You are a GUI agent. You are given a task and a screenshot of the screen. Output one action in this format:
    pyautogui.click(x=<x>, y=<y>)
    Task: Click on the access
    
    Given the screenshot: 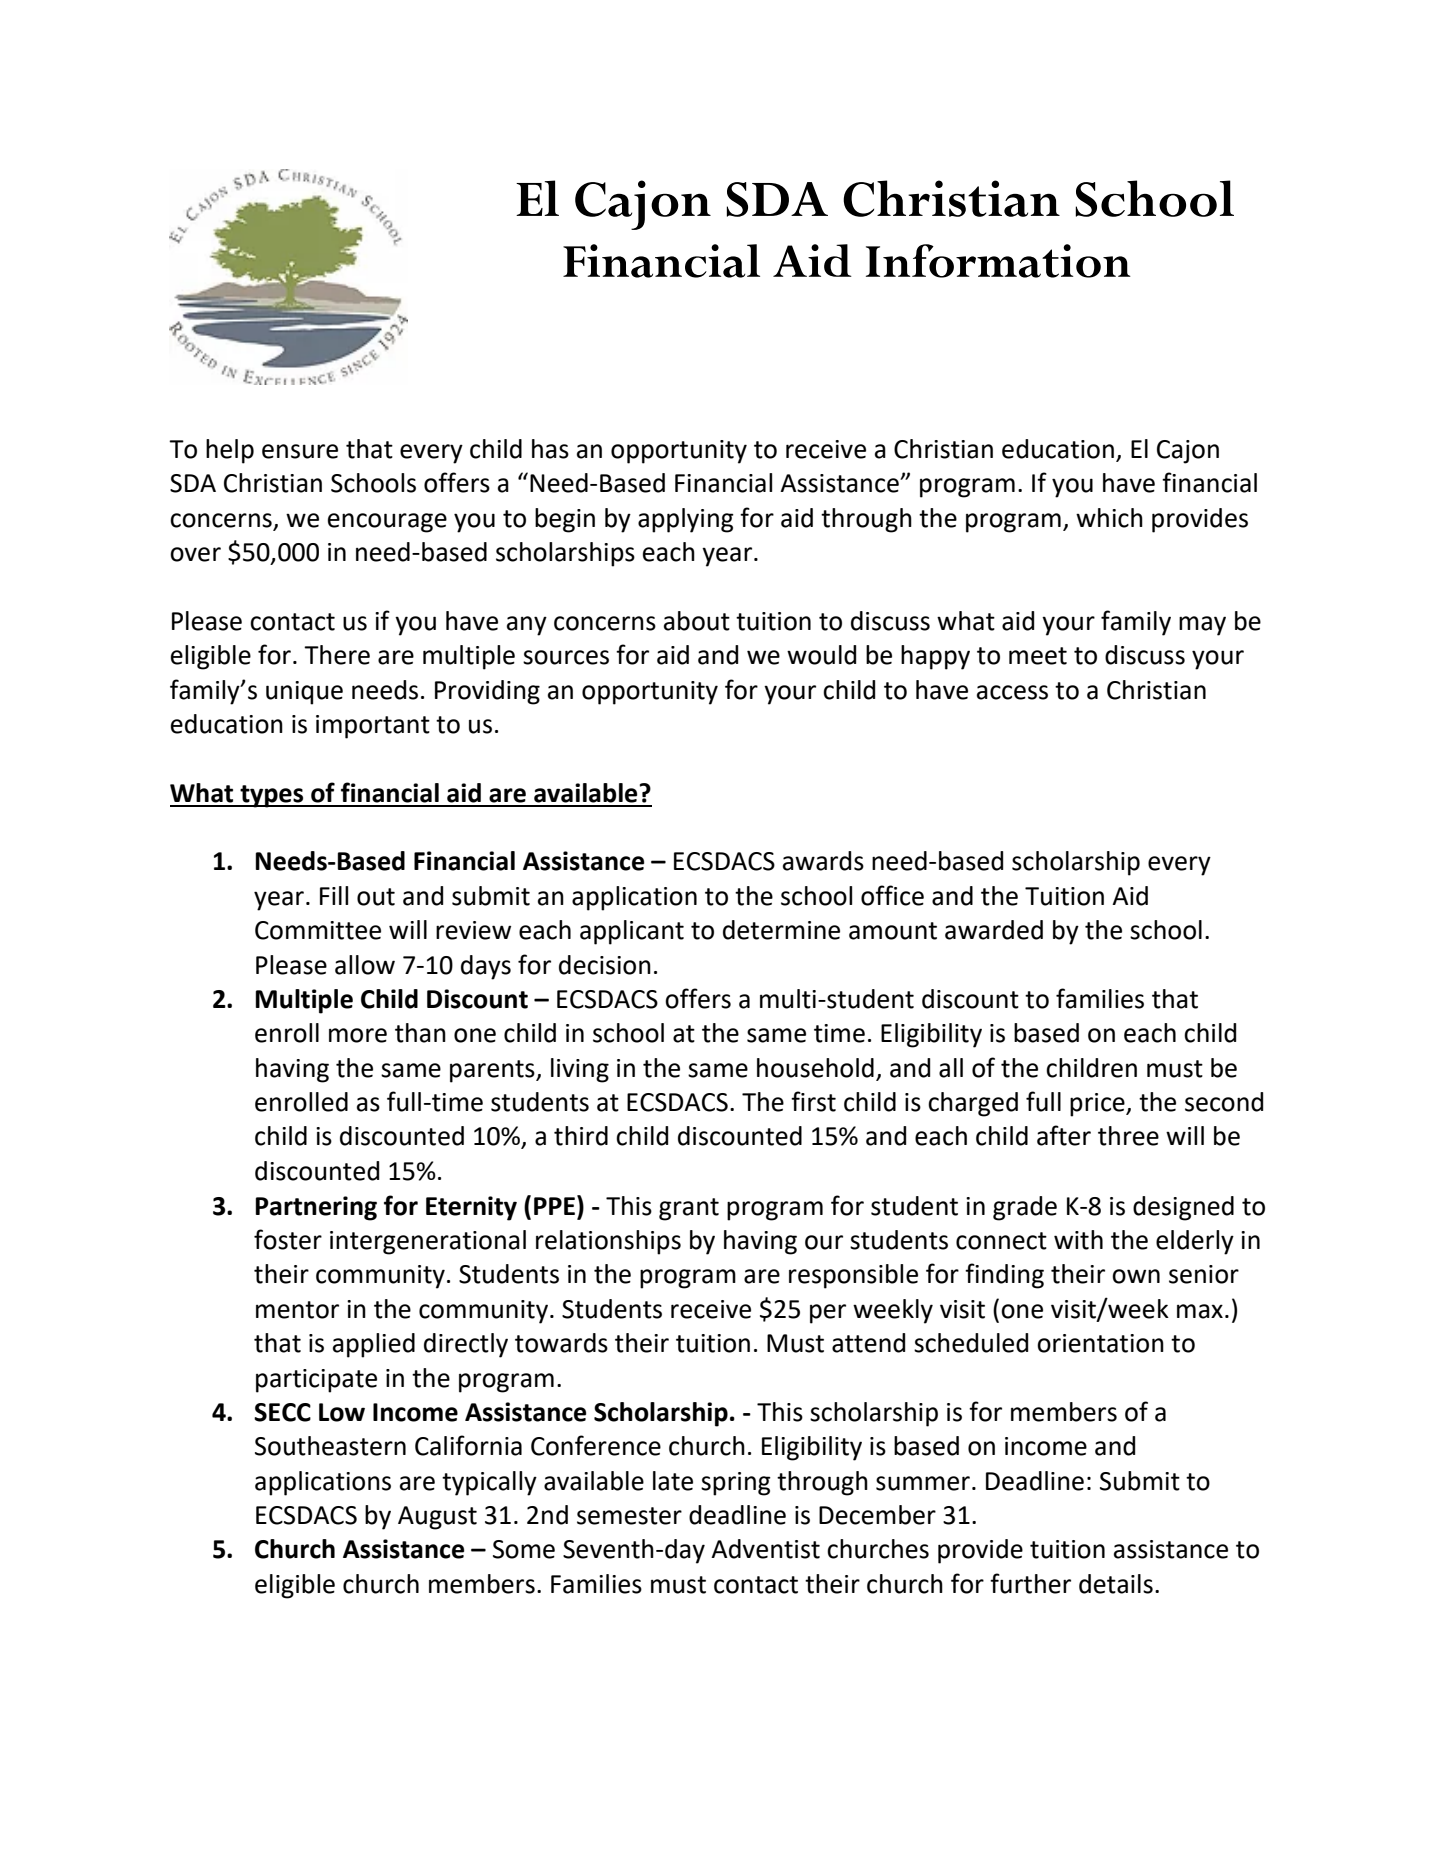 What is the action you would take?
    pyautogui.click(x=1012, y=692)
